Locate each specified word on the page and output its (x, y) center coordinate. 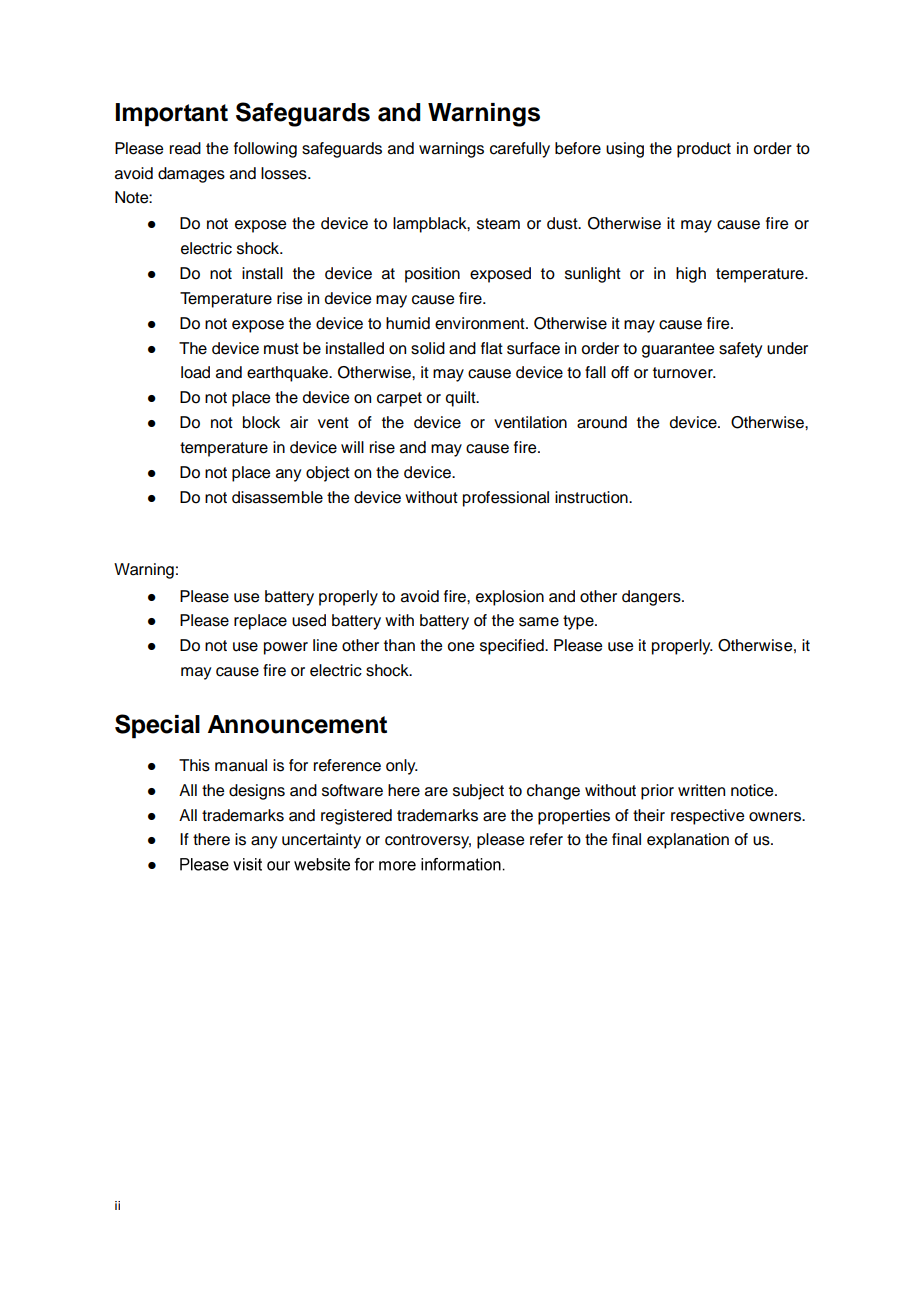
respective (707, 817)
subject (478, 792)
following (265, 150)
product (704, 150)
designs (257, 792)
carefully (520, 150)
